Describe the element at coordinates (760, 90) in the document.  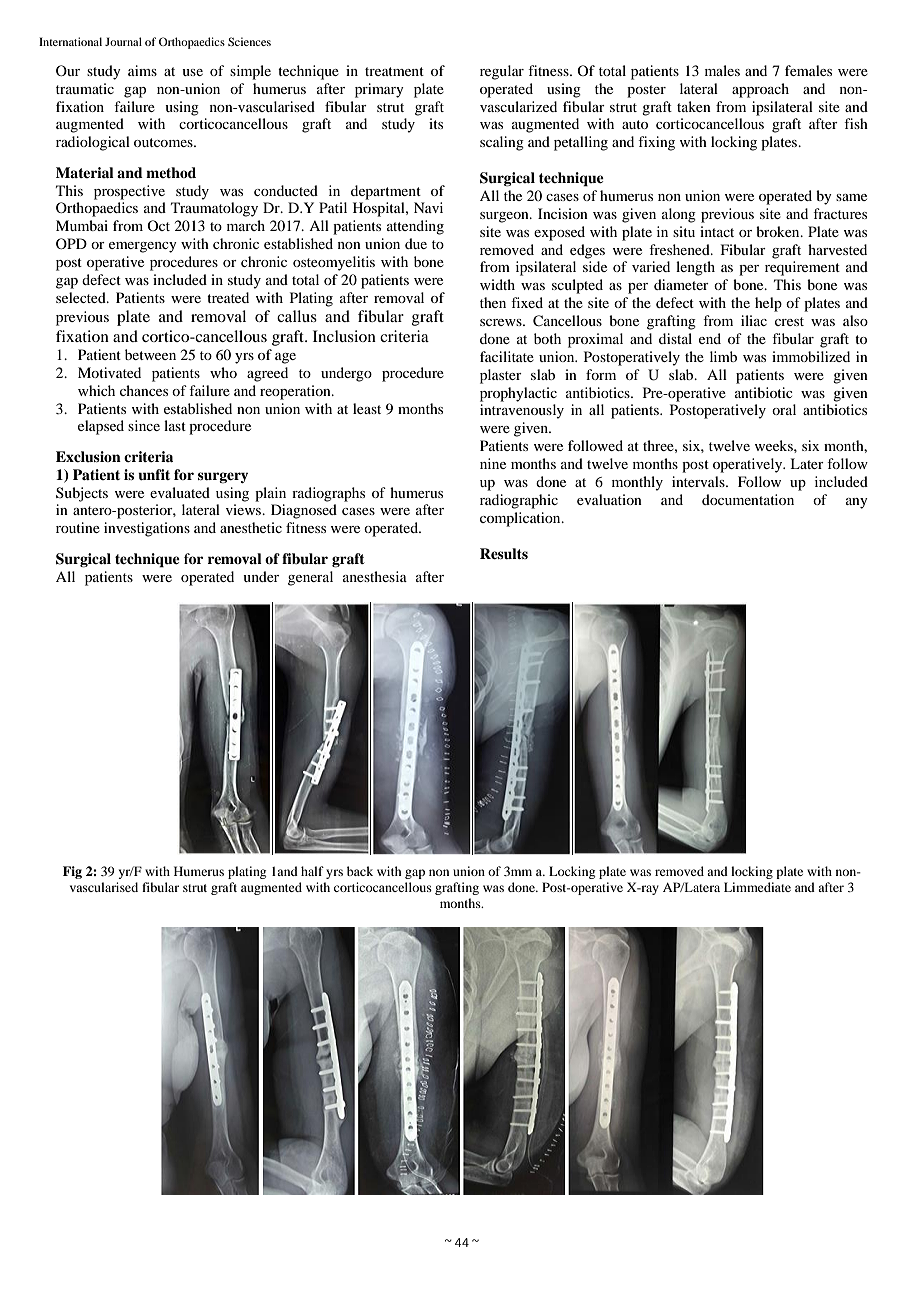
I see `approach` at that location.
